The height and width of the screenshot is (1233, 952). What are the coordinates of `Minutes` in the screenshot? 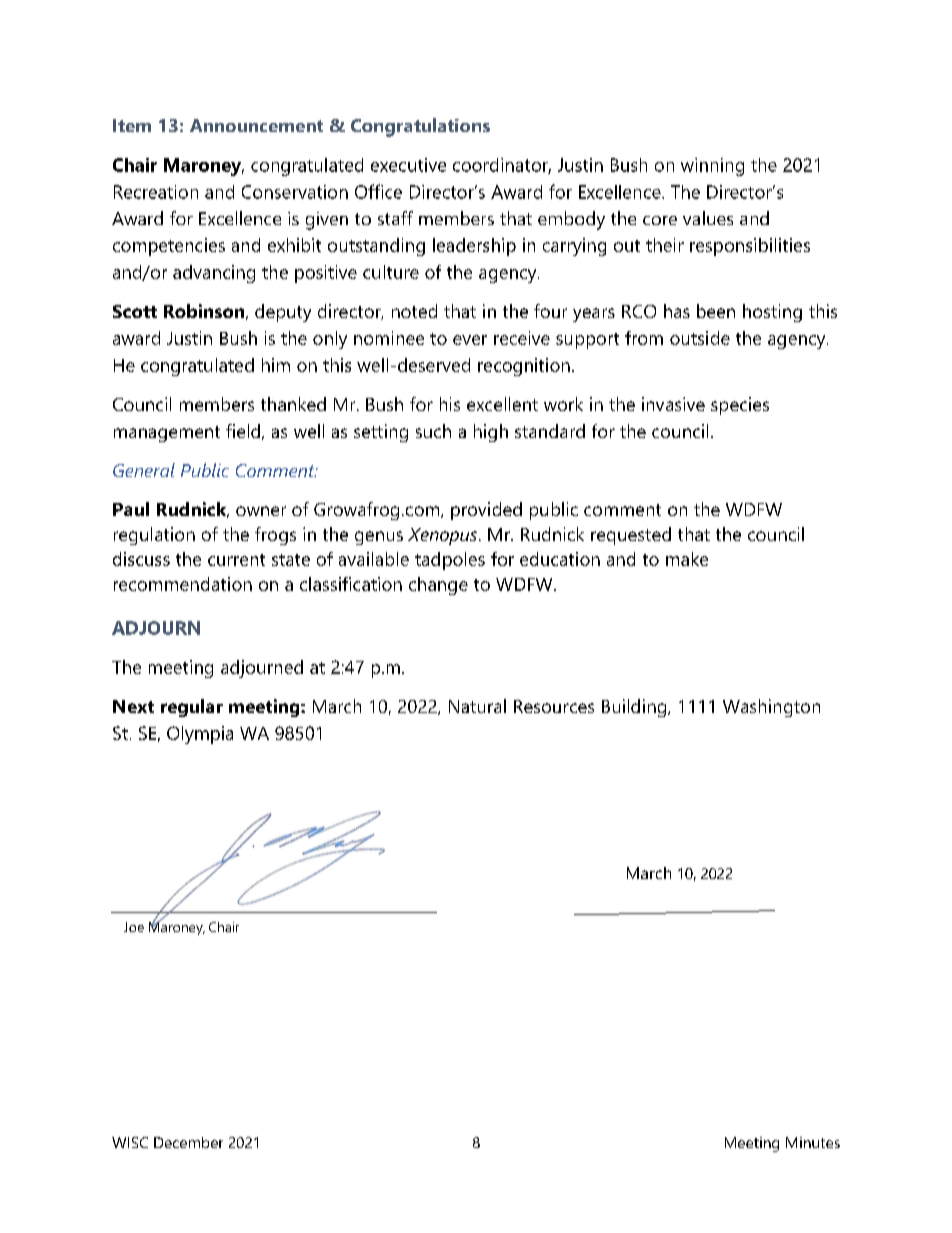 It's located at (813, 1142).
